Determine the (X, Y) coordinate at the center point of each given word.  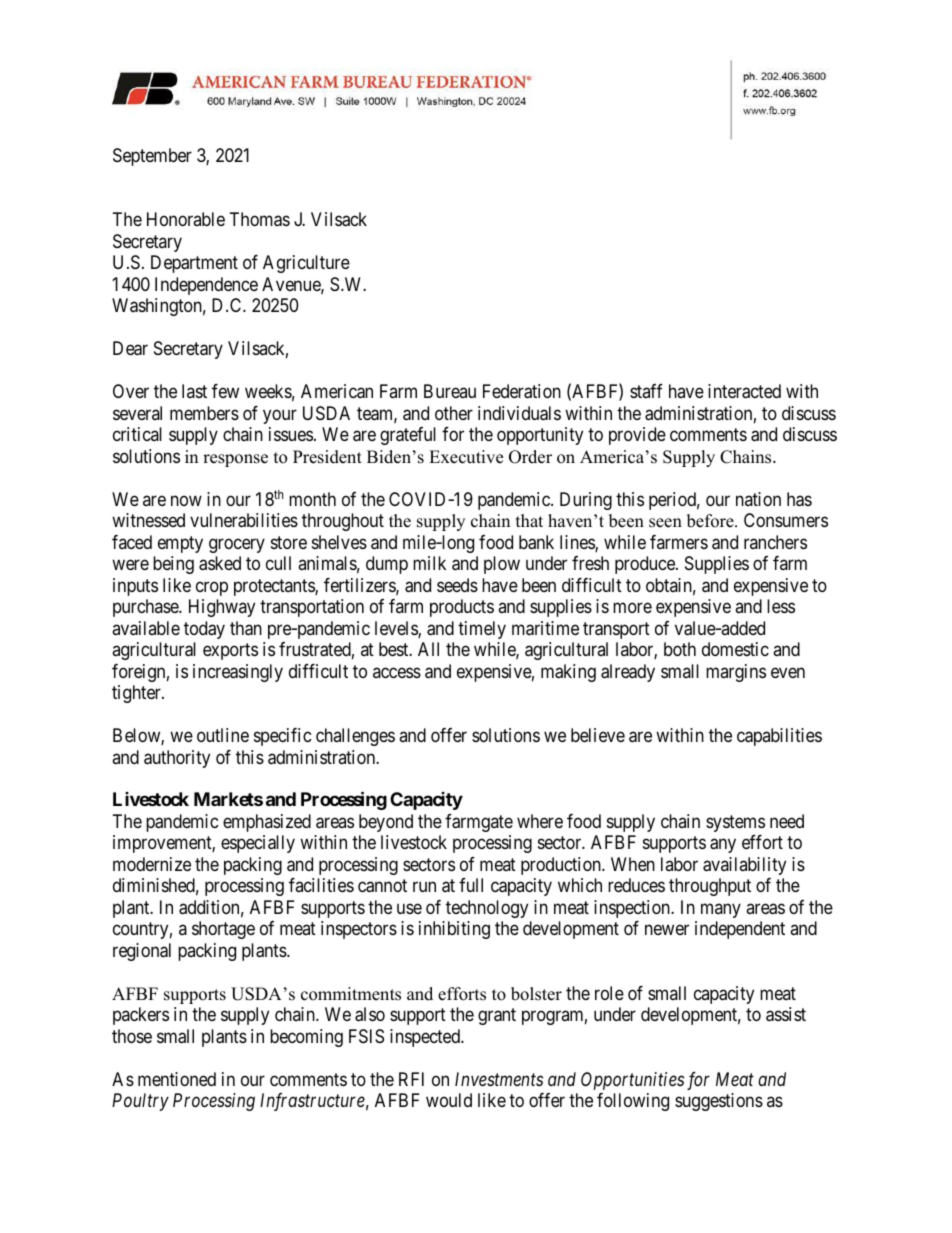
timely (482, 630)
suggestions (719, 1102)
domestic (735, 649)
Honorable (186, 219)
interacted (744, 391)
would (449, 1100)
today (204, 630)
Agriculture (306, 264)
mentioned (177, 1079)
